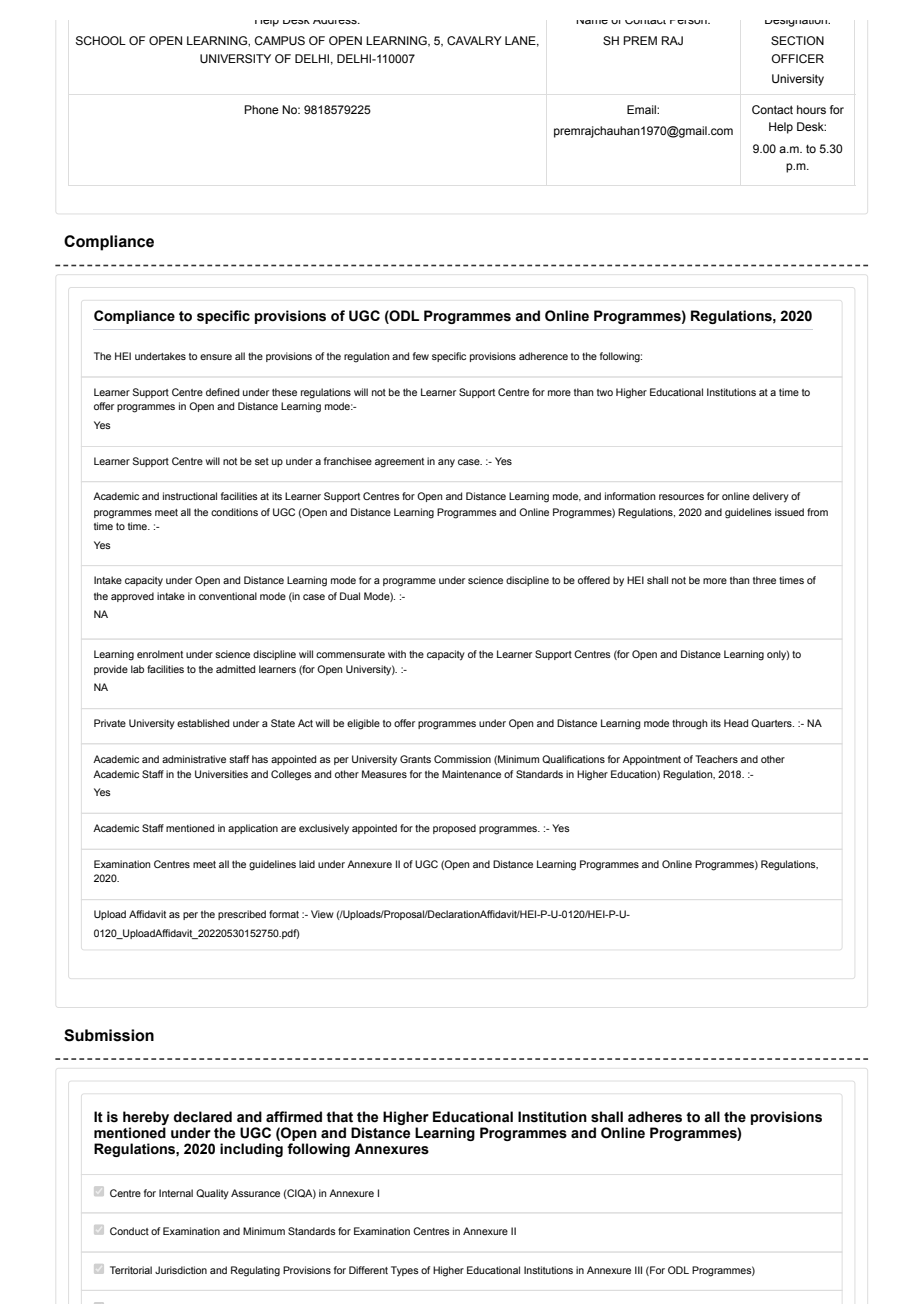 This screenshot has height=1304, width=924. Describe the element at coordinates (689, 22) in the screenshot. I see `Person` at that location.
